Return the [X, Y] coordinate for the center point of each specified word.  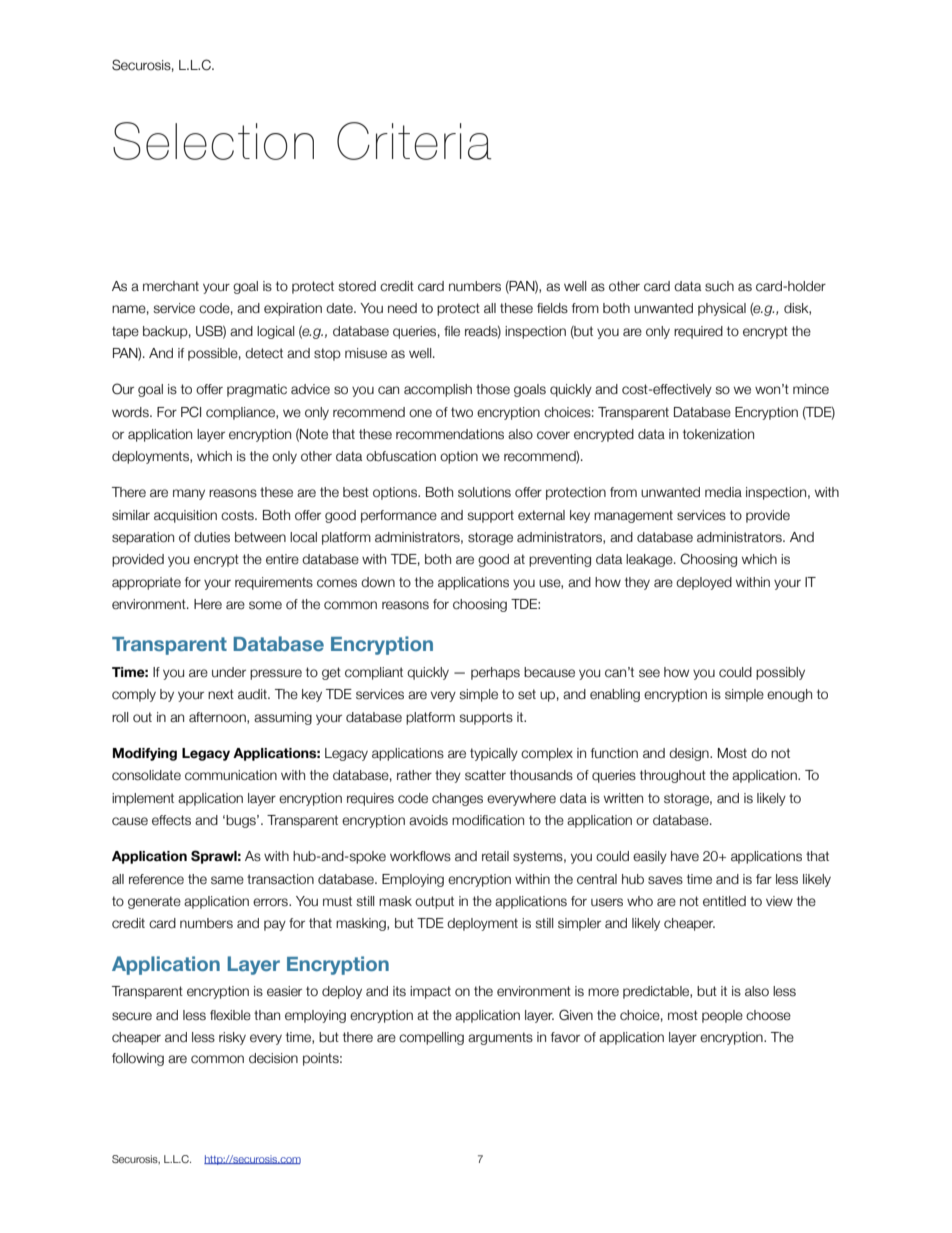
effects [171, 820]
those [493, 389]
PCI [191, 412]
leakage [650, 560]
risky [232, 1038]
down [378, 582]
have [685, 856]
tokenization [718, 434]
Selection [213, 141]
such [719, 286]
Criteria [414, 141]
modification [488, 820]
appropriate [146, 583]
